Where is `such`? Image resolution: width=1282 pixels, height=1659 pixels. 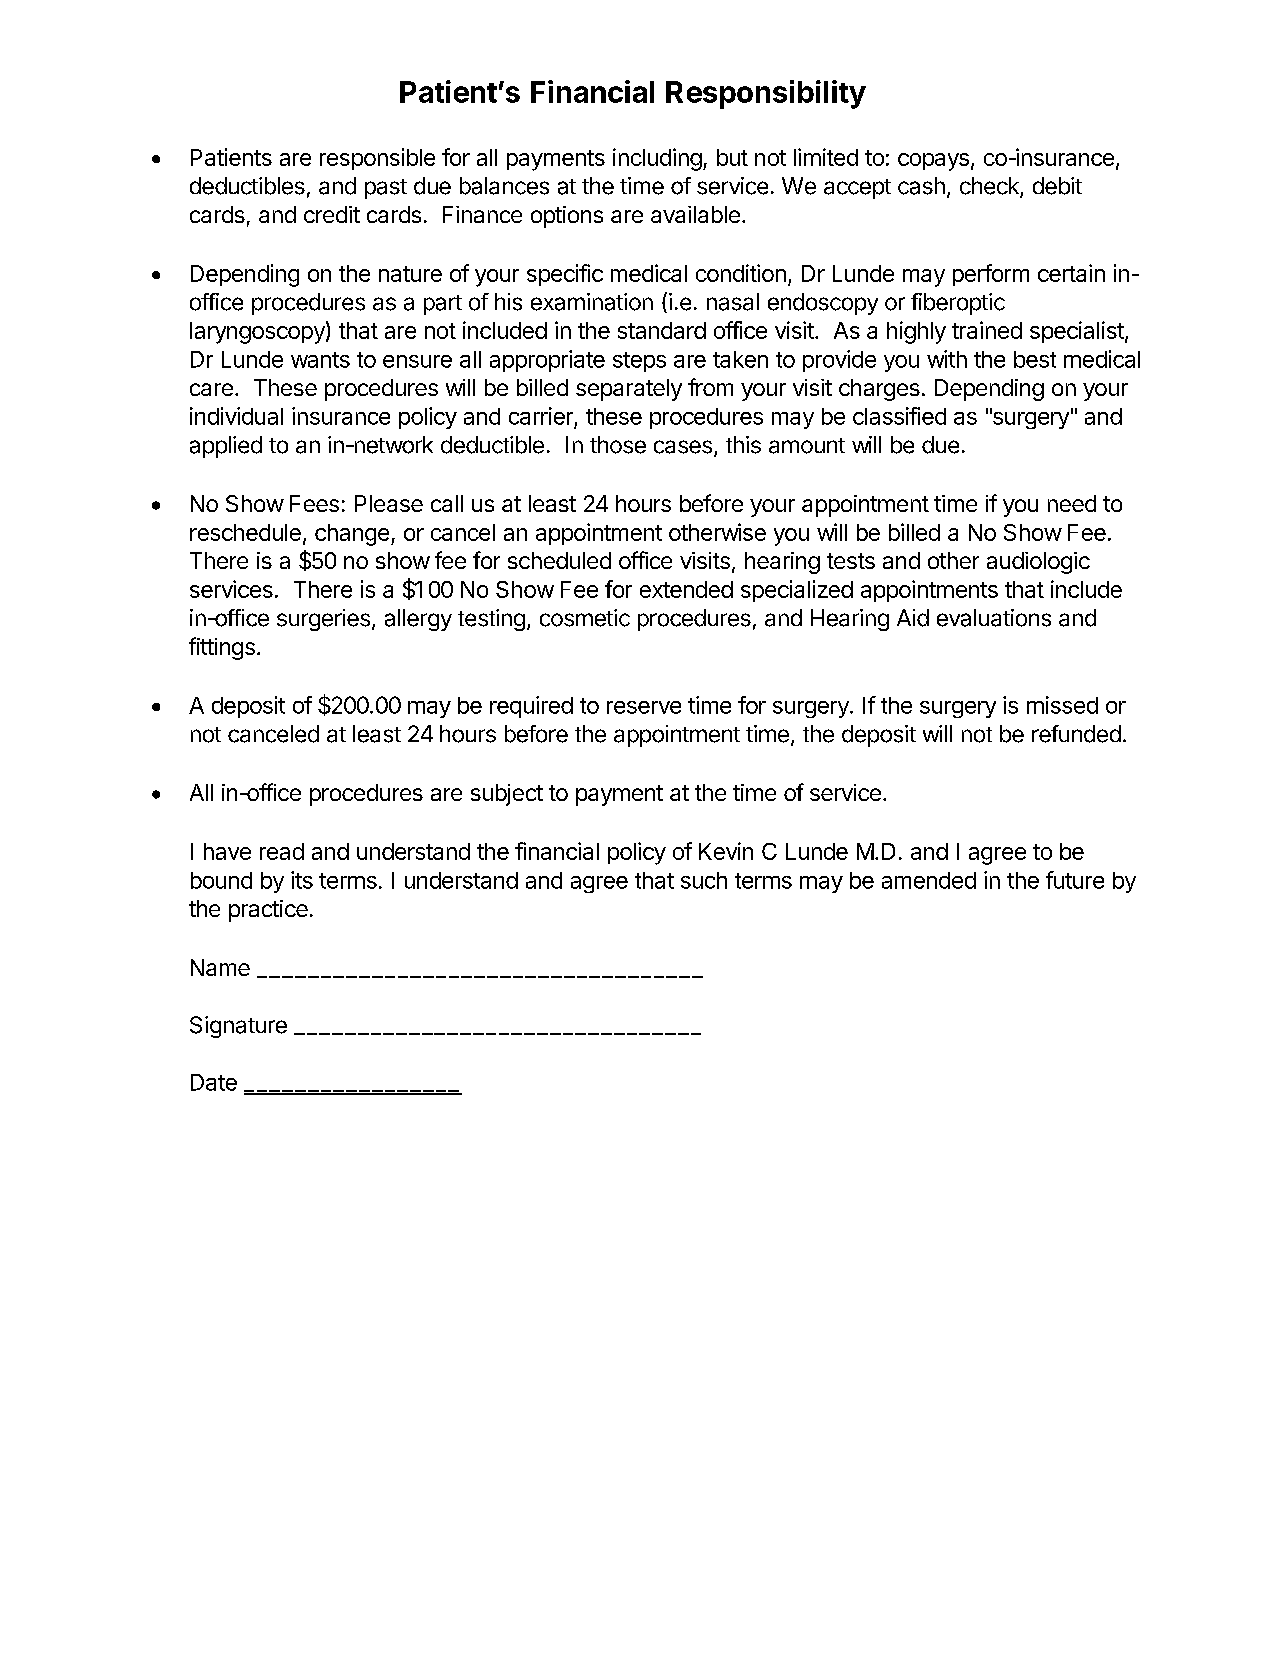
such is located at coordinates (704, 880).
